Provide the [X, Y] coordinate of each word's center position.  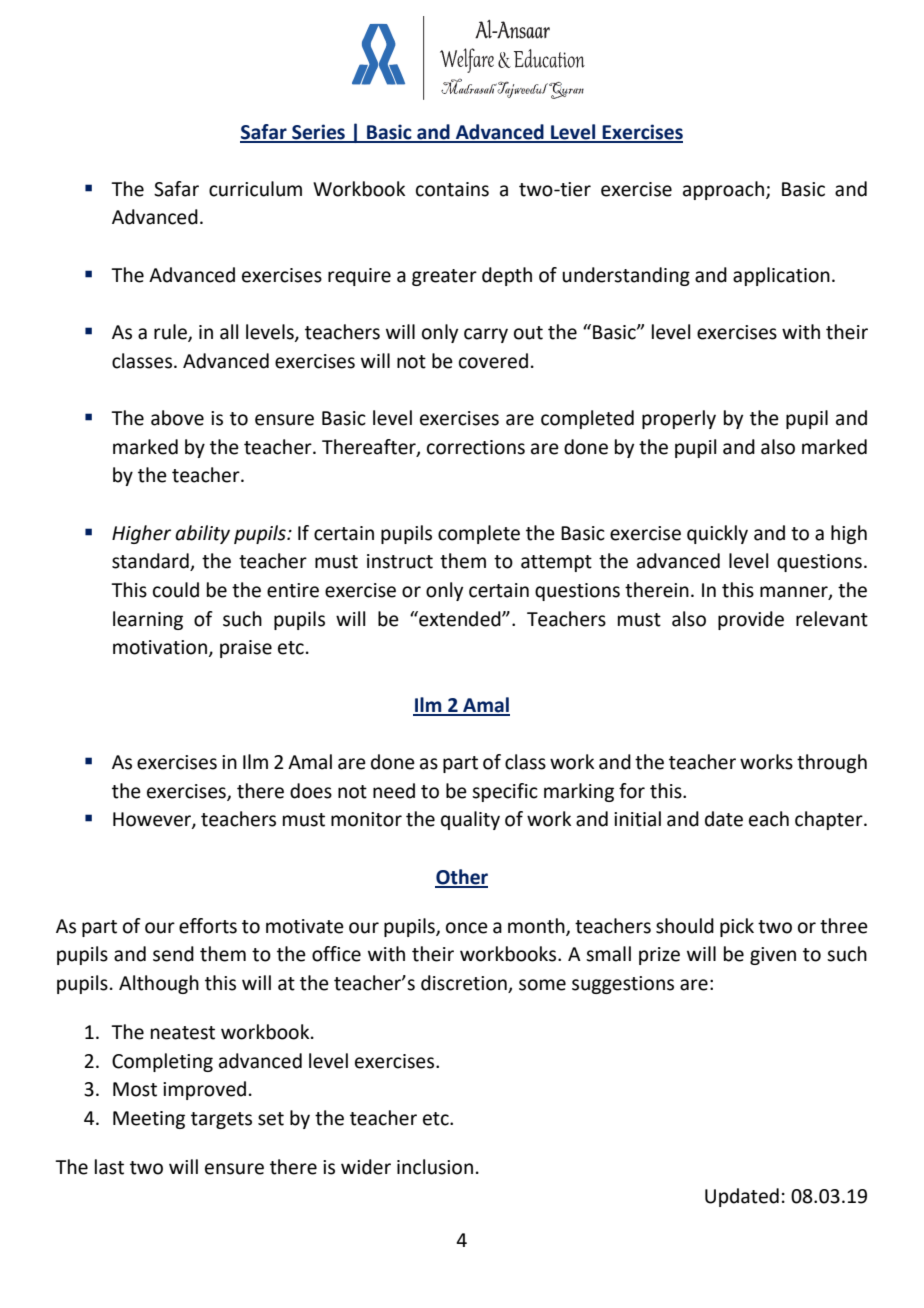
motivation [160, 647]
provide [751, 620]
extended [460, 619]
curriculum [255, 189]
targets [221, 1120]
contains [452, 189]
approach [723, 190]
